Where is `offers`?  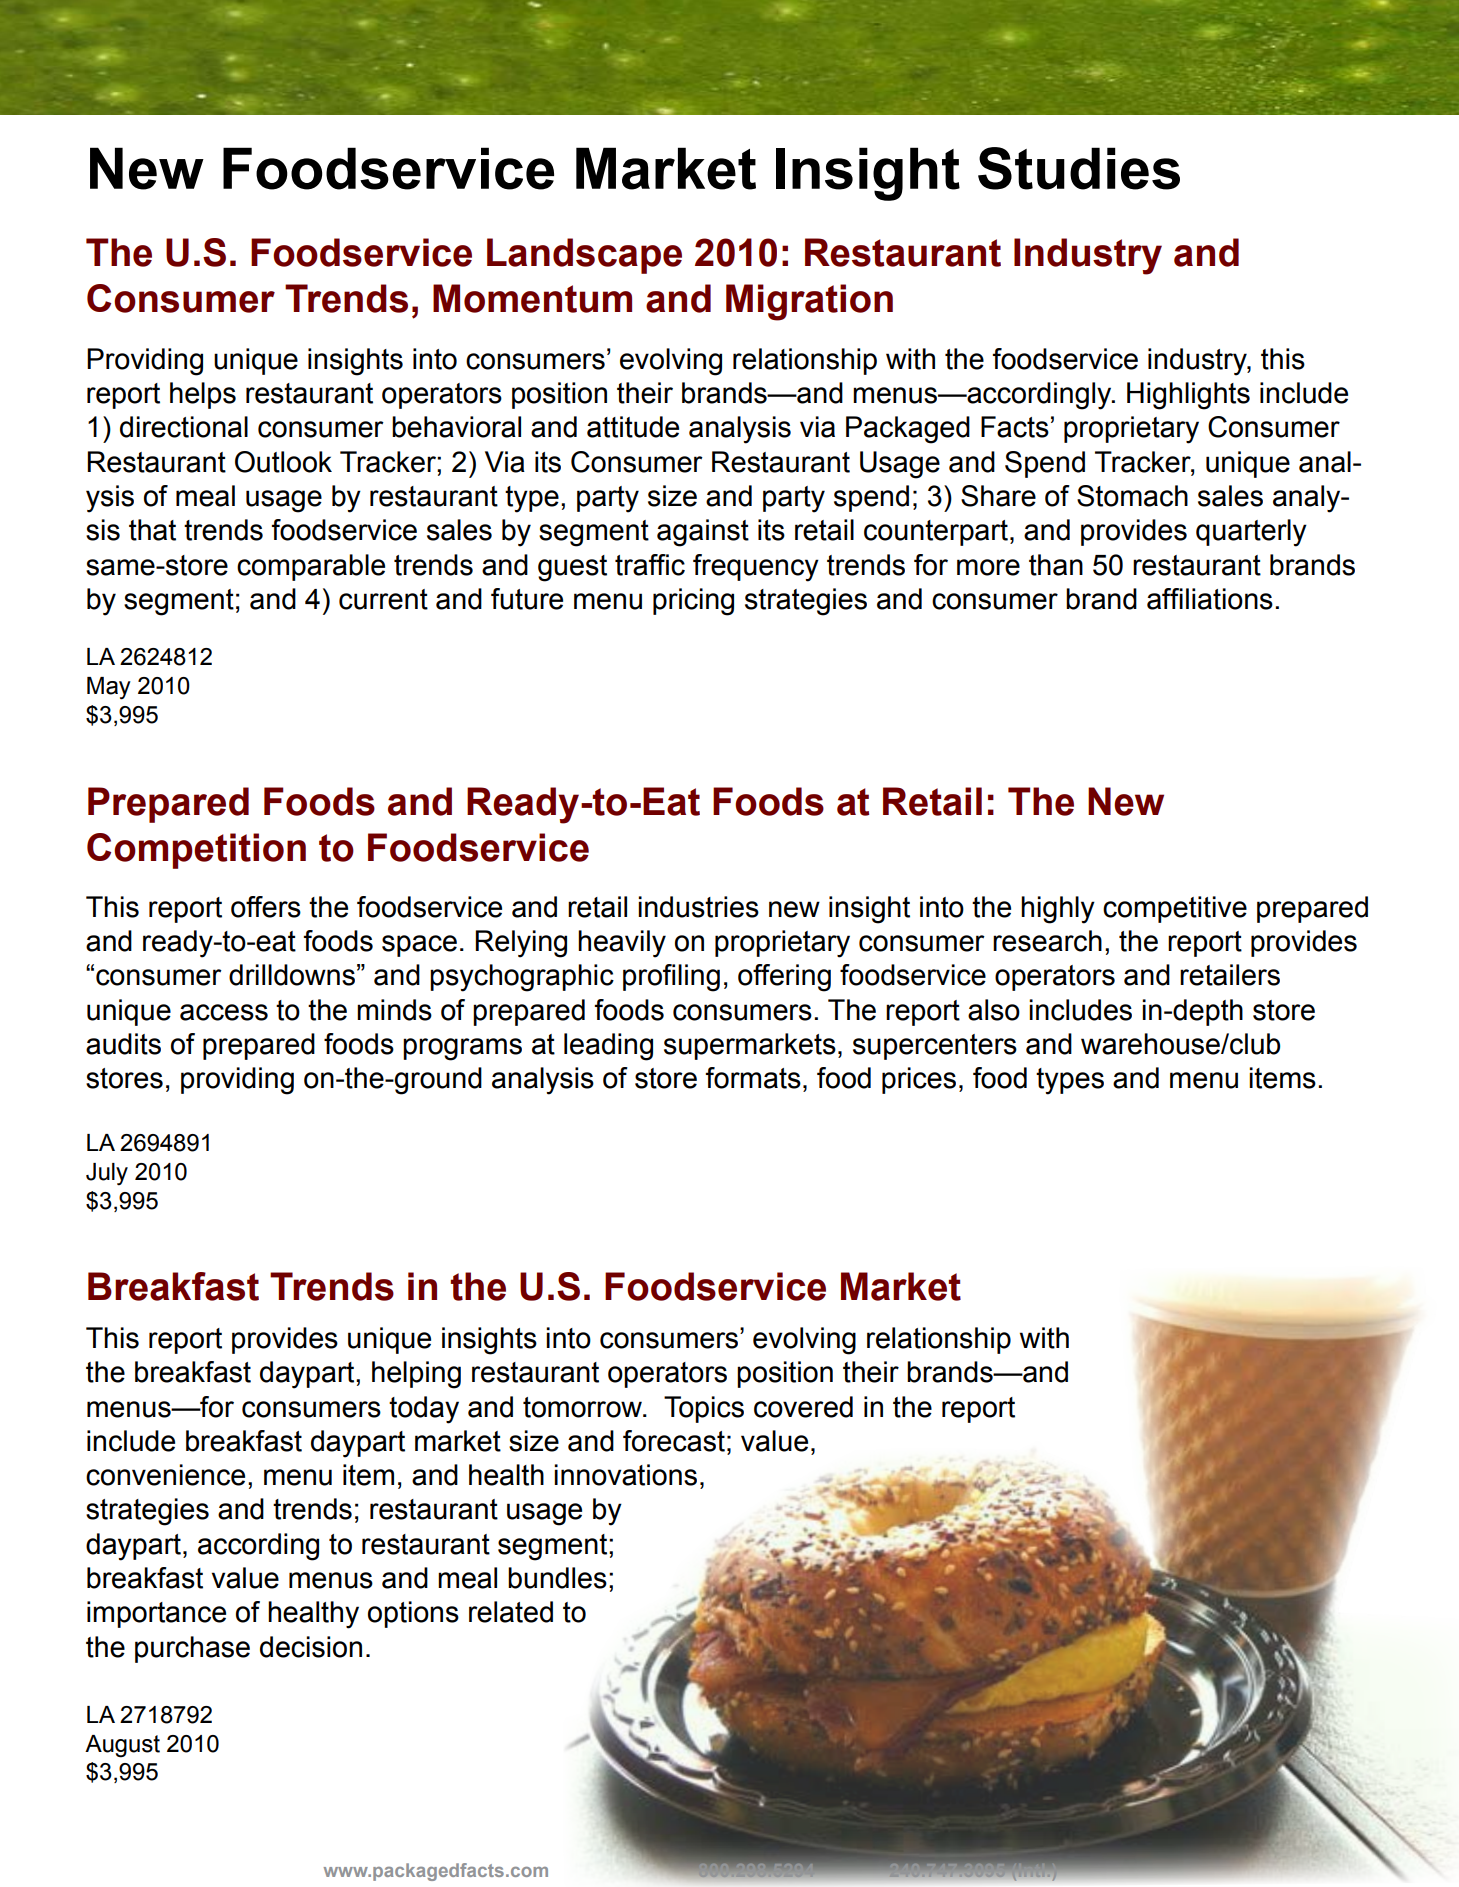
offers is located at coordinates (266, 907).
